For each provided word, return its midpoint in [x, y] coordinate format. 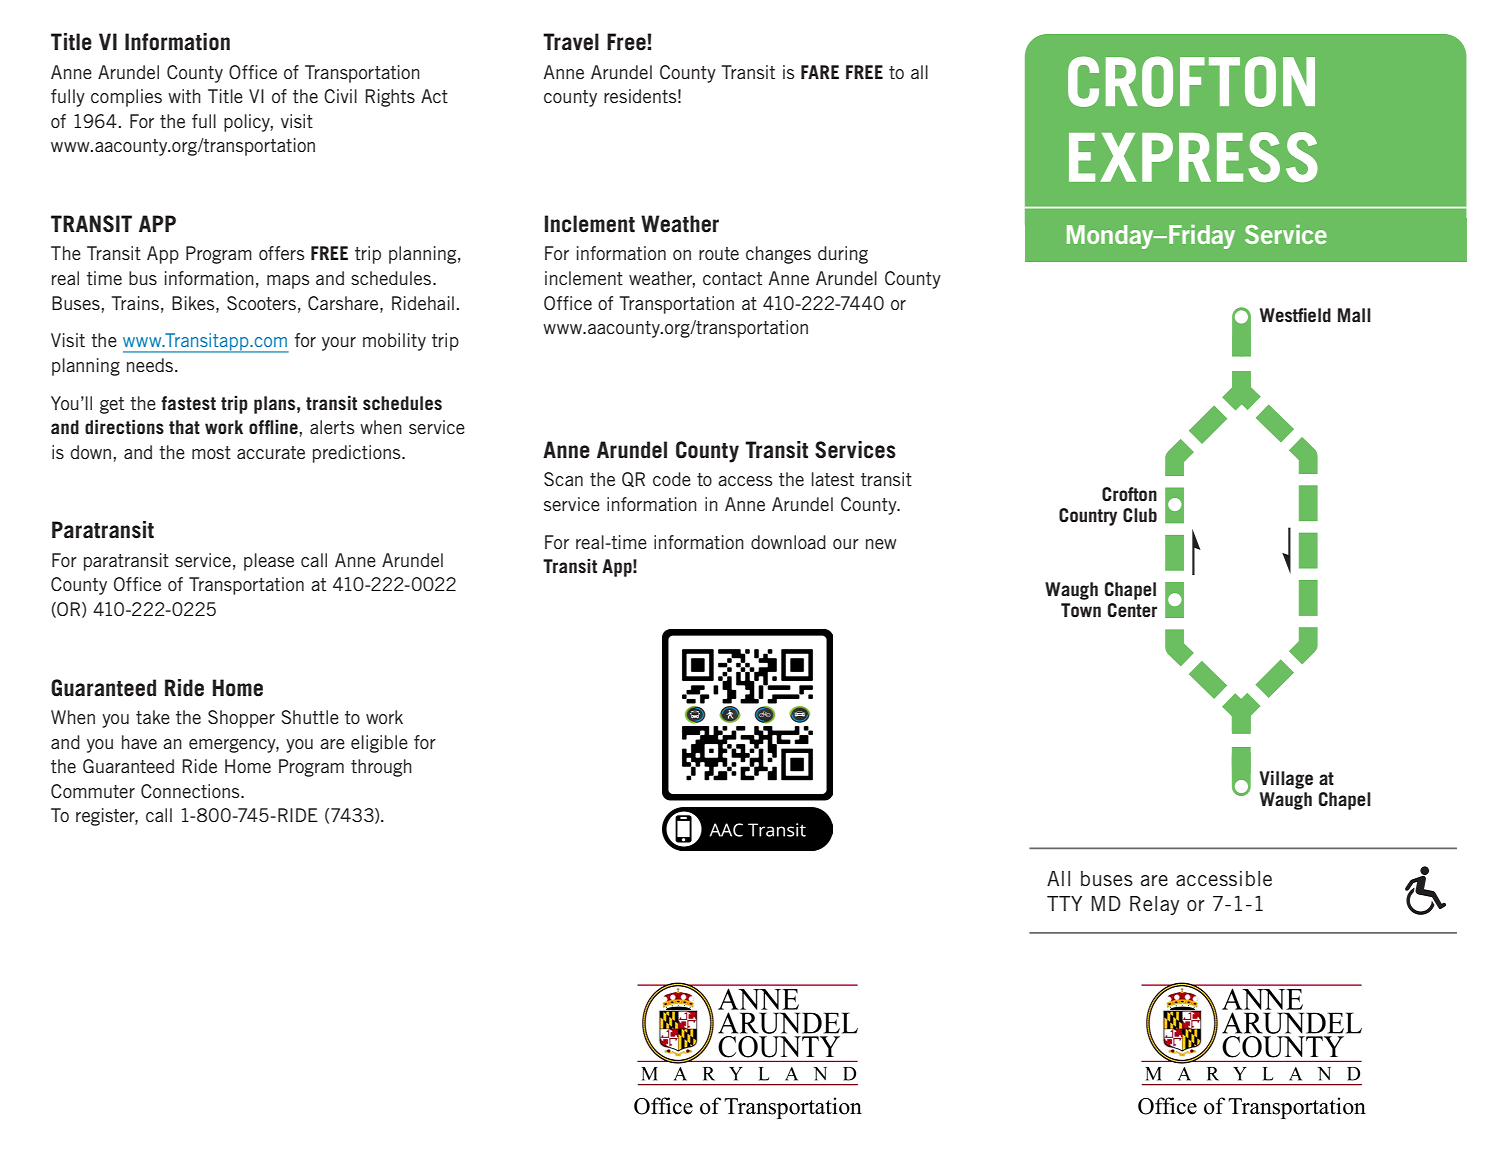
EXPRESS [1193, 157]
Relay [1154, 905]
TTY [1064, 903]
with [184, 96]
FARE [820, 72]
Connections [191, 791]
